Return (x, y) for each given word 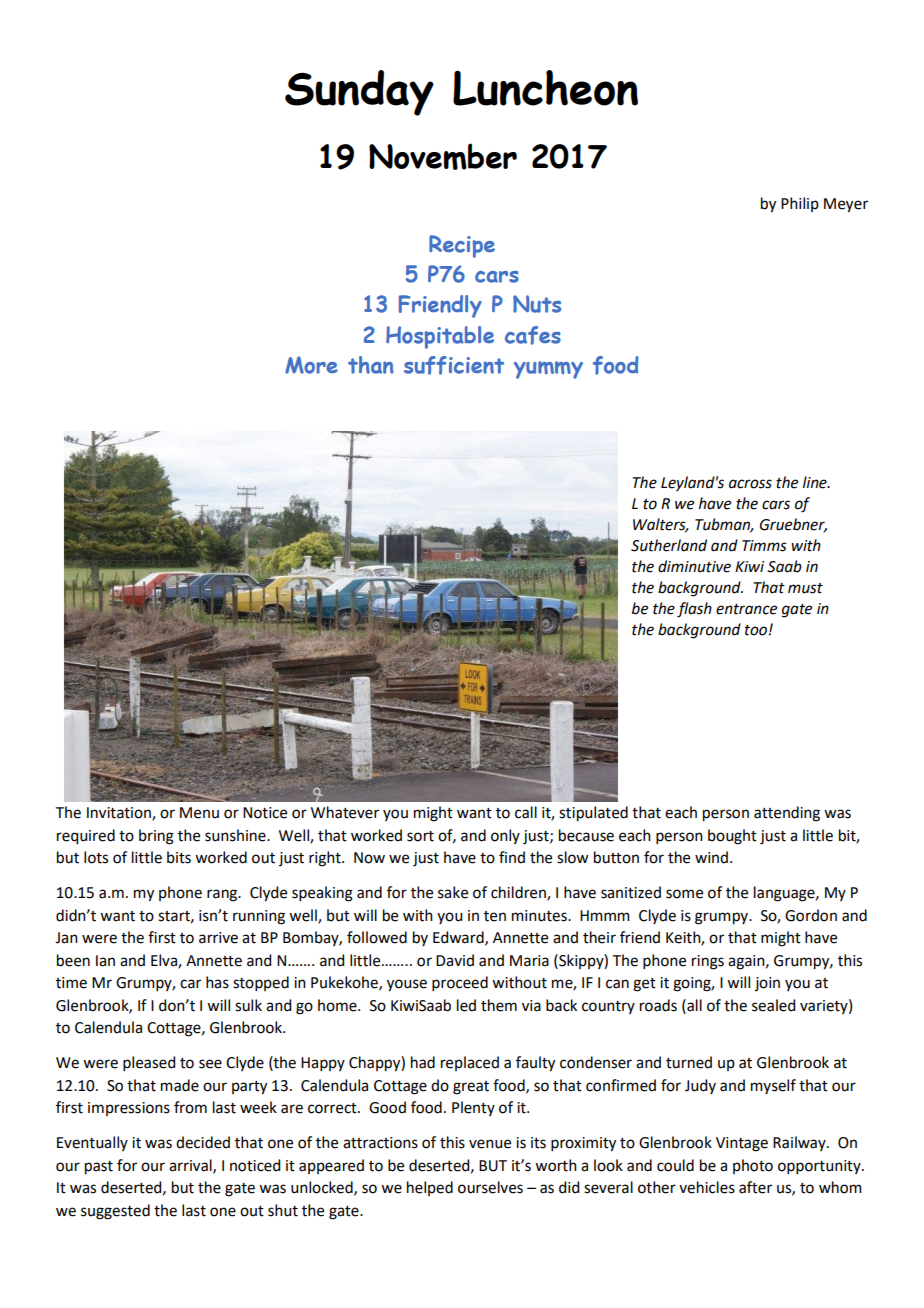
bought (732, 837)
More (311, 365)
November (443, 156)
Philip (800, 204)
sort (420, 836)
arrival (191, 1166)
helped (430, 1188)
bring (156, 837)
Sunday (359, 93)
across (750, 484)
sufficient (454, 365)
